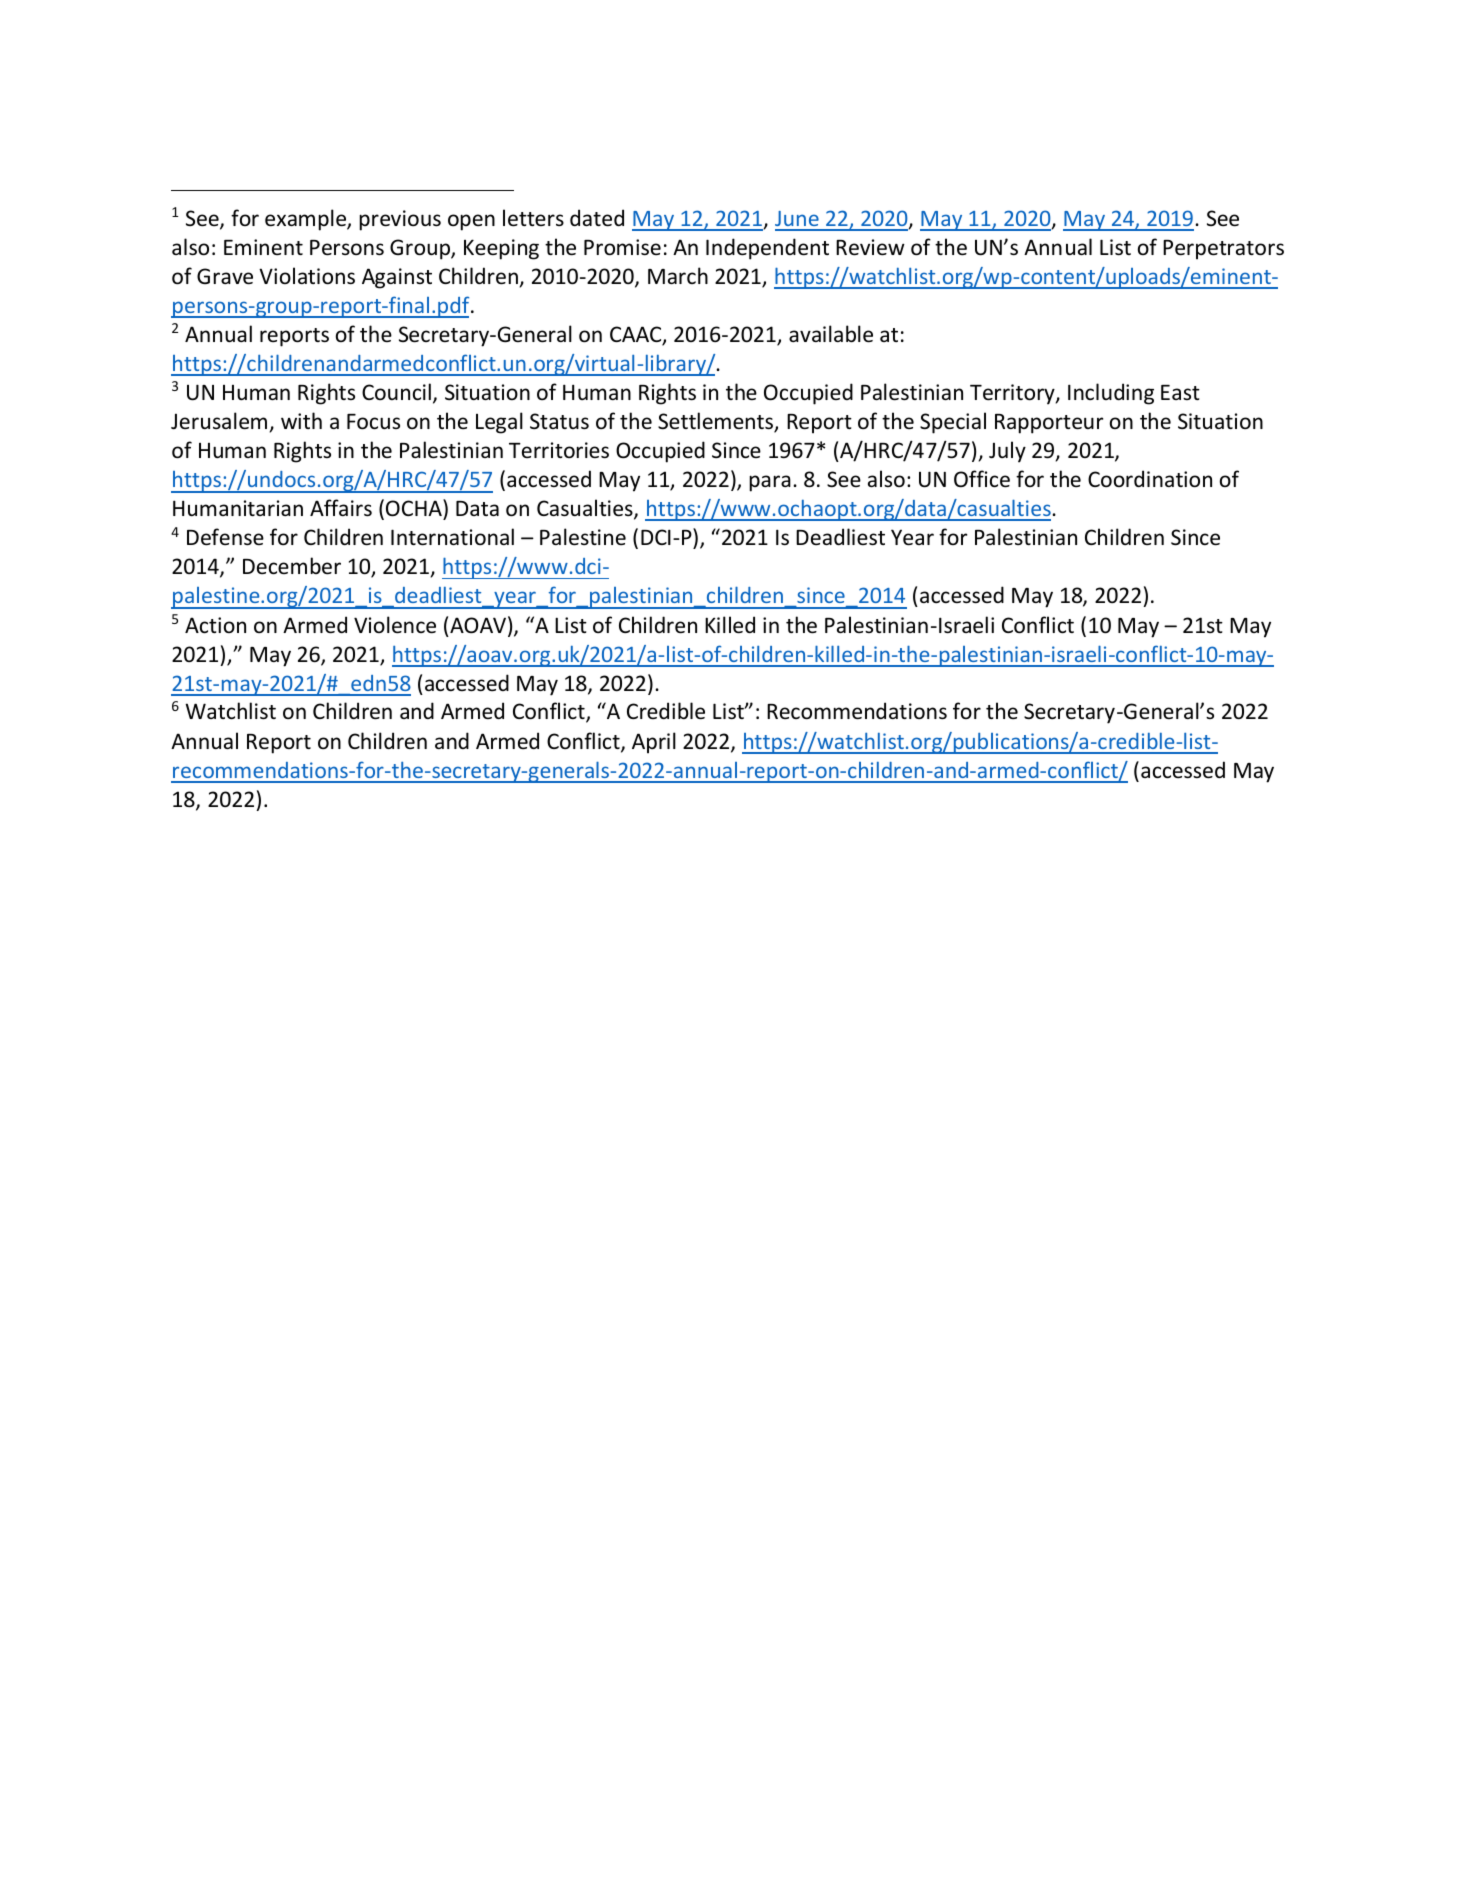  Describe the element at coordinates (341, 508) in the image. I see `Affairs` at that location.
